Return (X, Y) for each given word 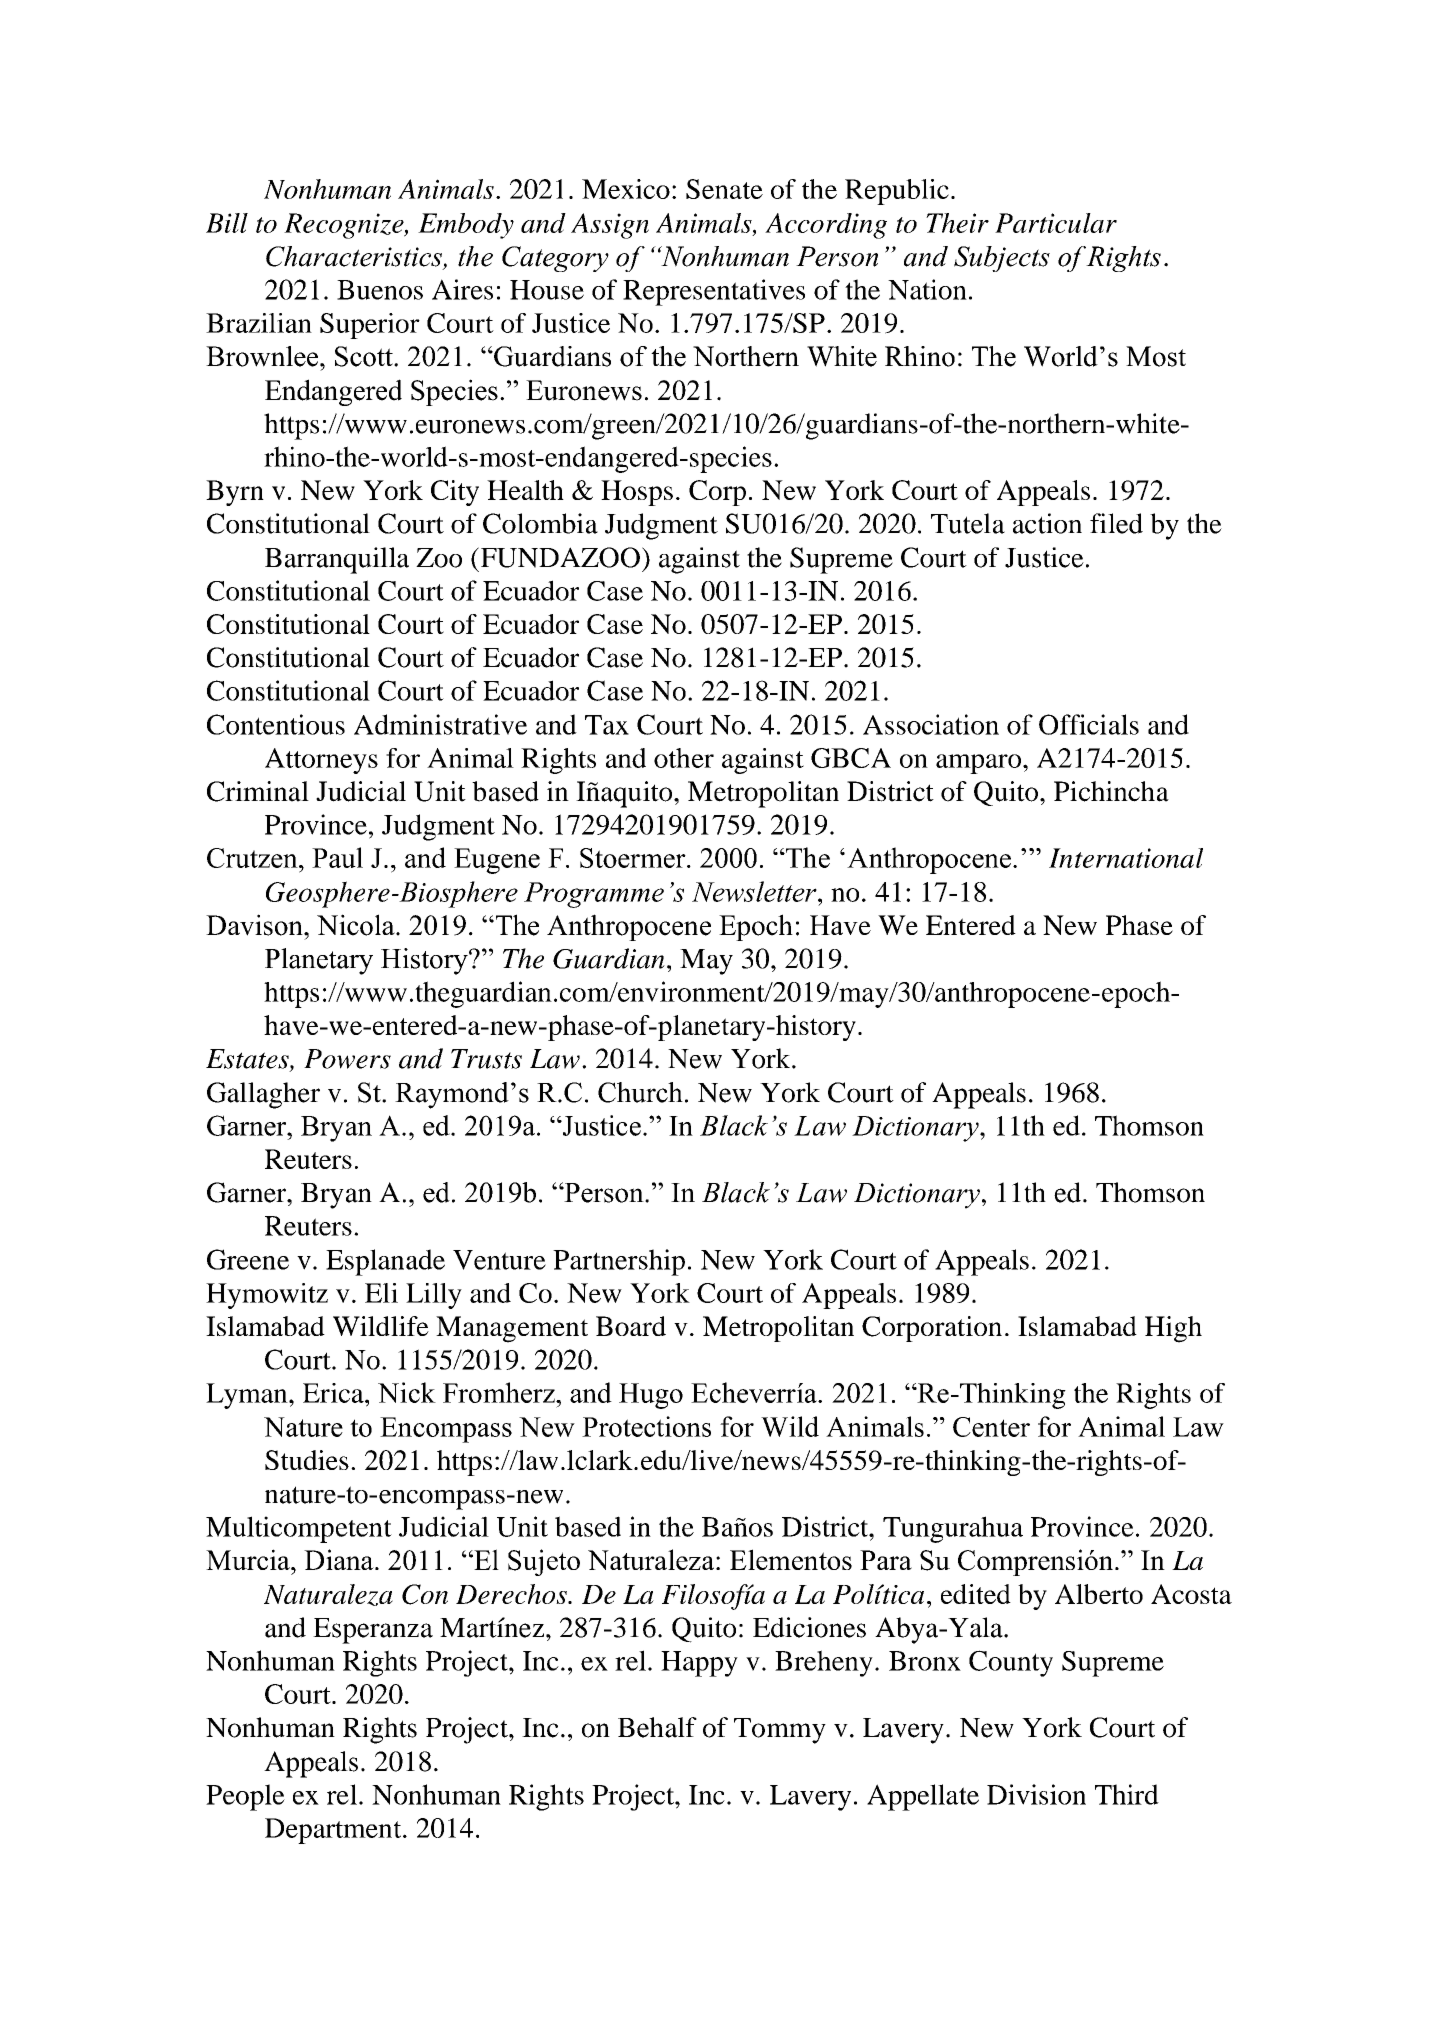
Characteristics (355, 257)
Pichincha (1111, 791)
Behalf (657, 1727)
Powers (347, 1059)
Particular (1056, 223)
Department (334, 1831)
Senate (724, 189)
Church (640, 1092)
